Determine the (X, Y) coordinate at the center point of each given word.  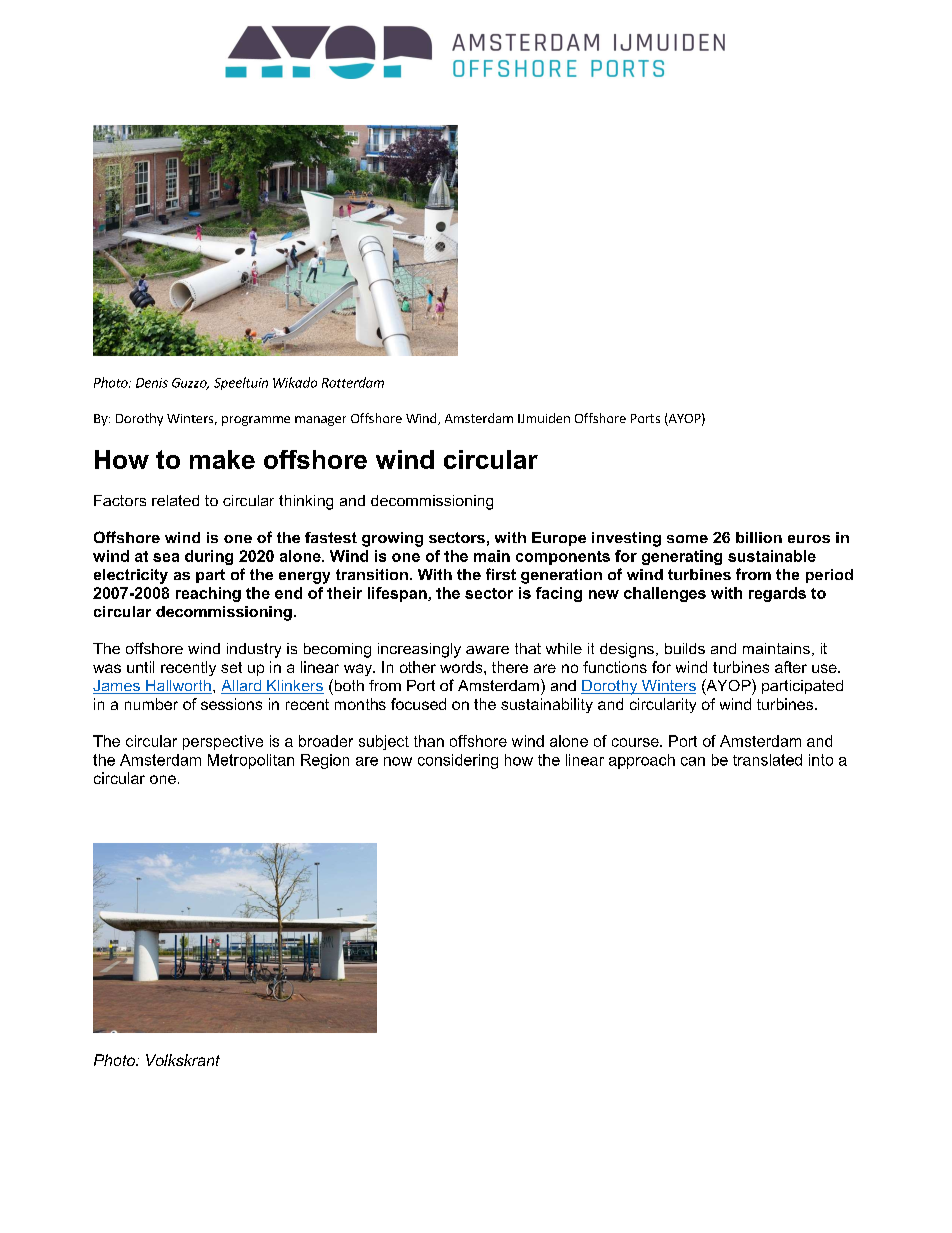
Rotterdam (353, 382)
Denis (152, 383)
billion (759, 537)
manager (320, 421)
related (175, 500)
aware (487, 650)
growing (392, 539)
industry (254, 650)
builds (685, 648)
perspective (223, 742)
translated (767, 760)
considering (458, 761)
